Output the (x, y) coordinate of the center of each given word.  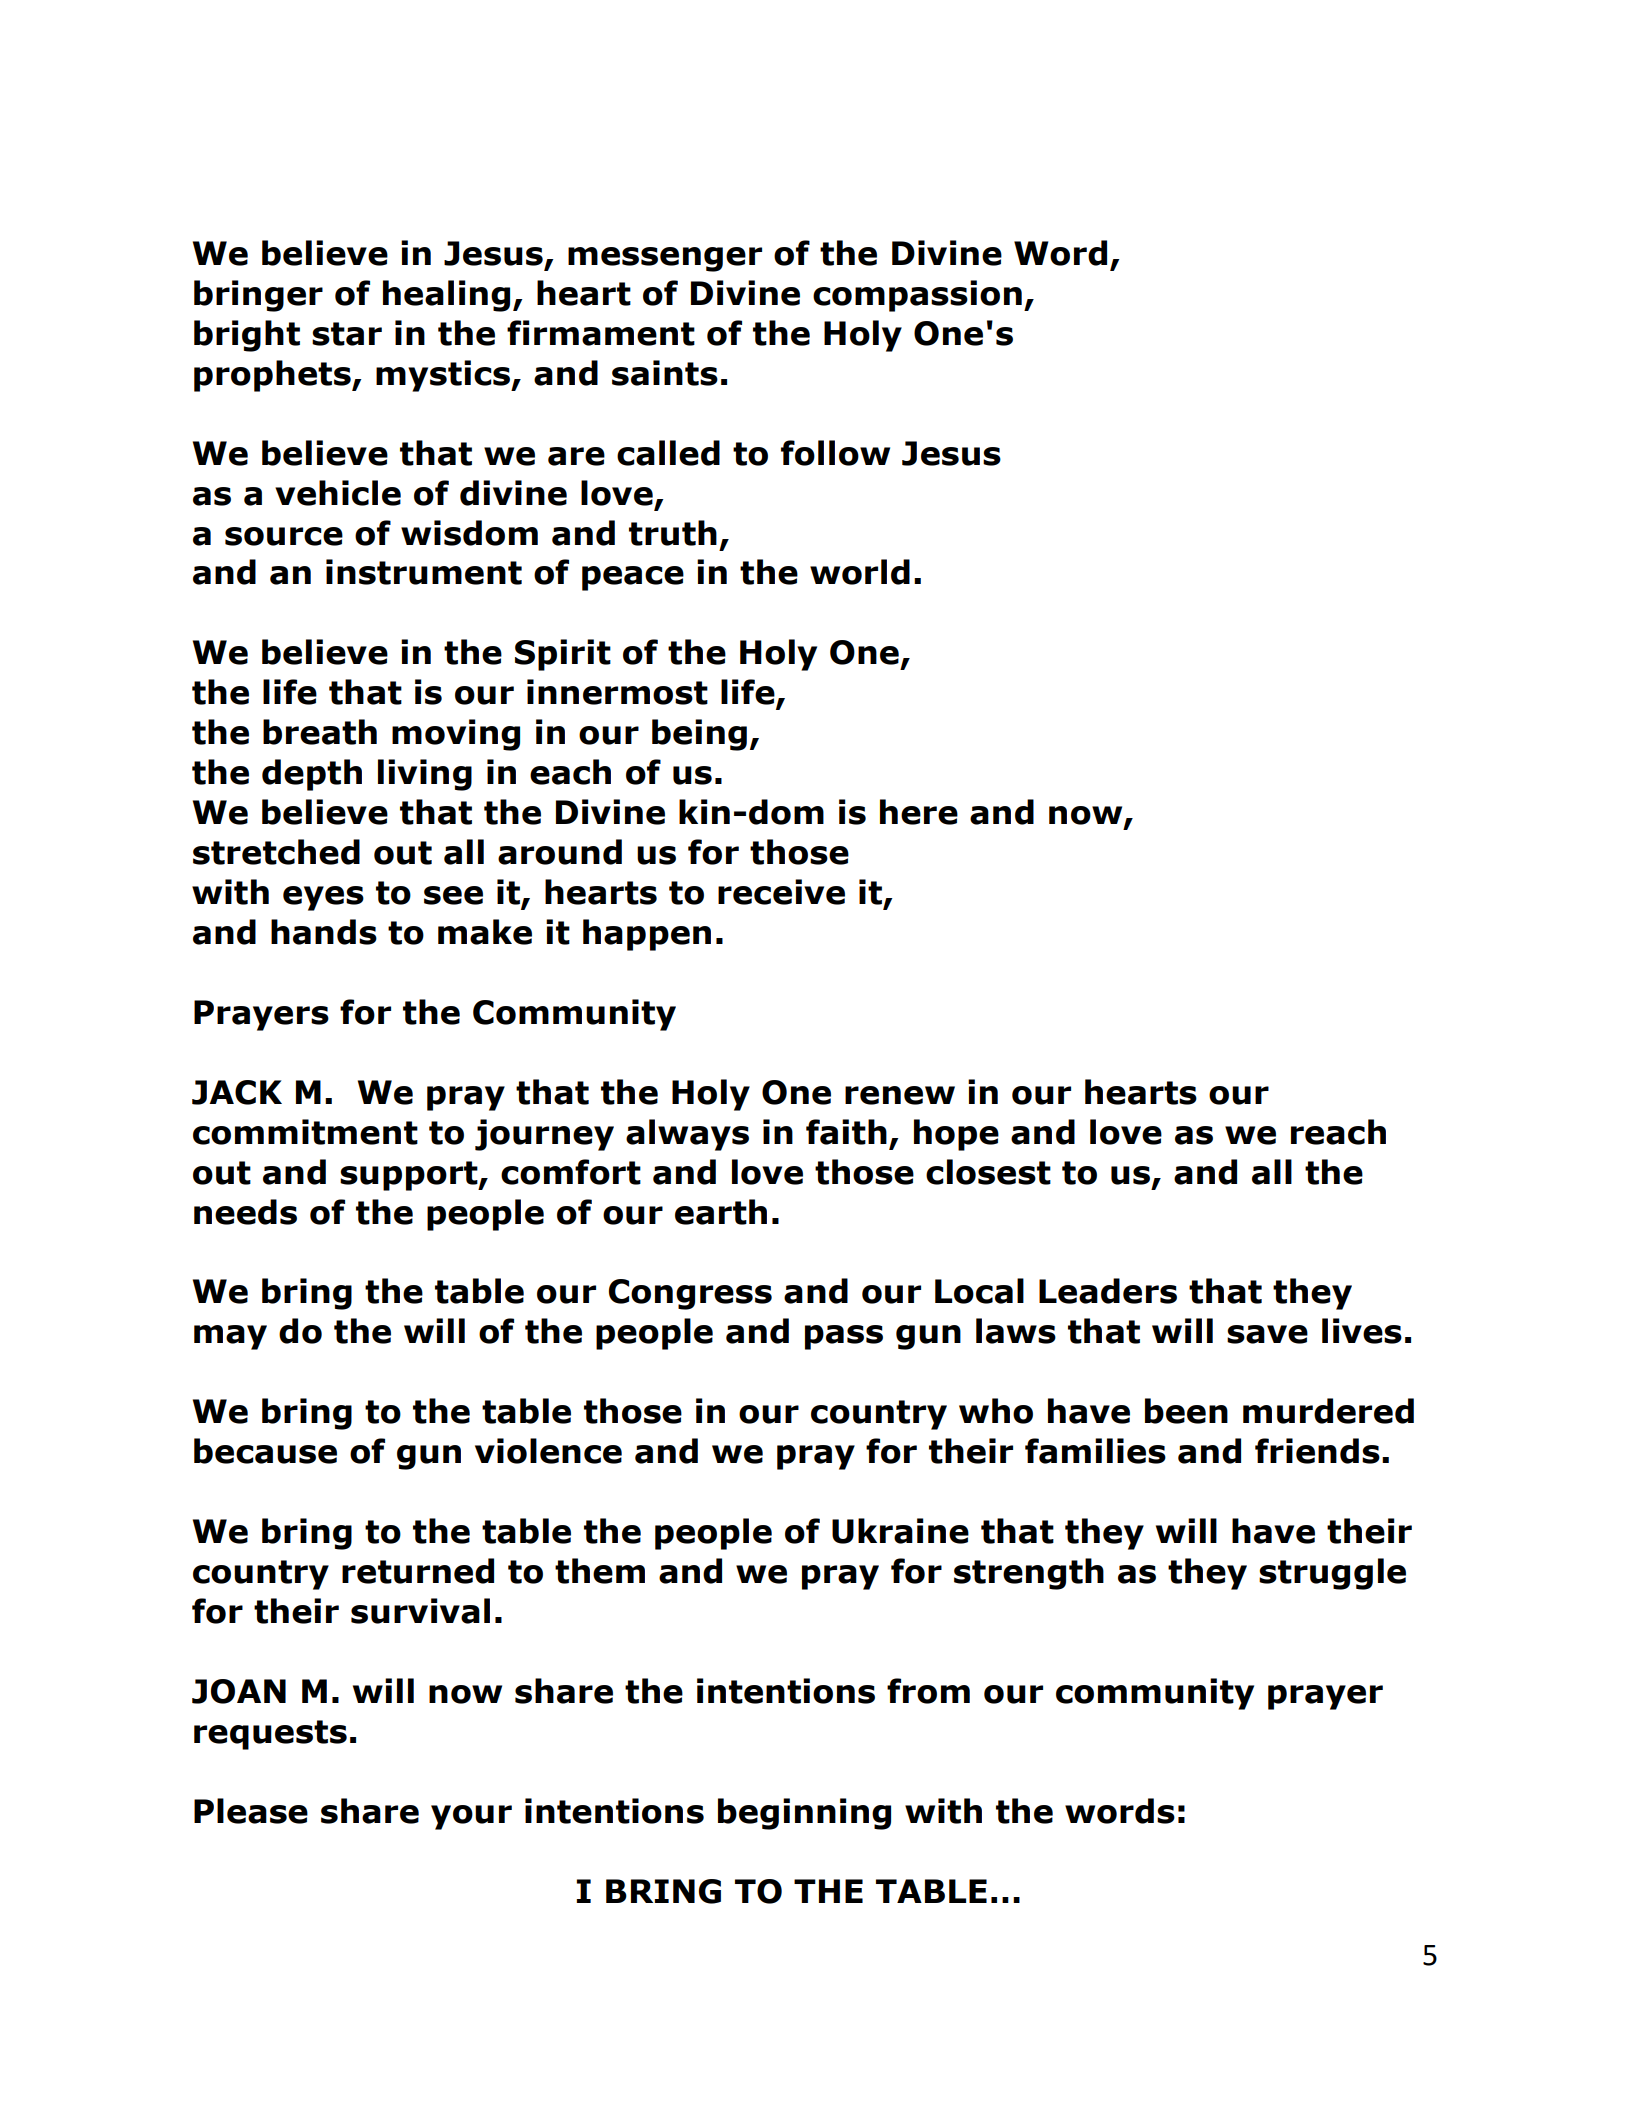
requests (270, 1735)
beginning (804, 1814)
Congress (690, 1294)
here (919, 812)
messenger (665, 259)
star (347, 334)
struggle (1332, 1574)
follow (835, 453)
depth (312, 775)
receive (781, 892)
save (1267, 1334)
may (230, 1337)
